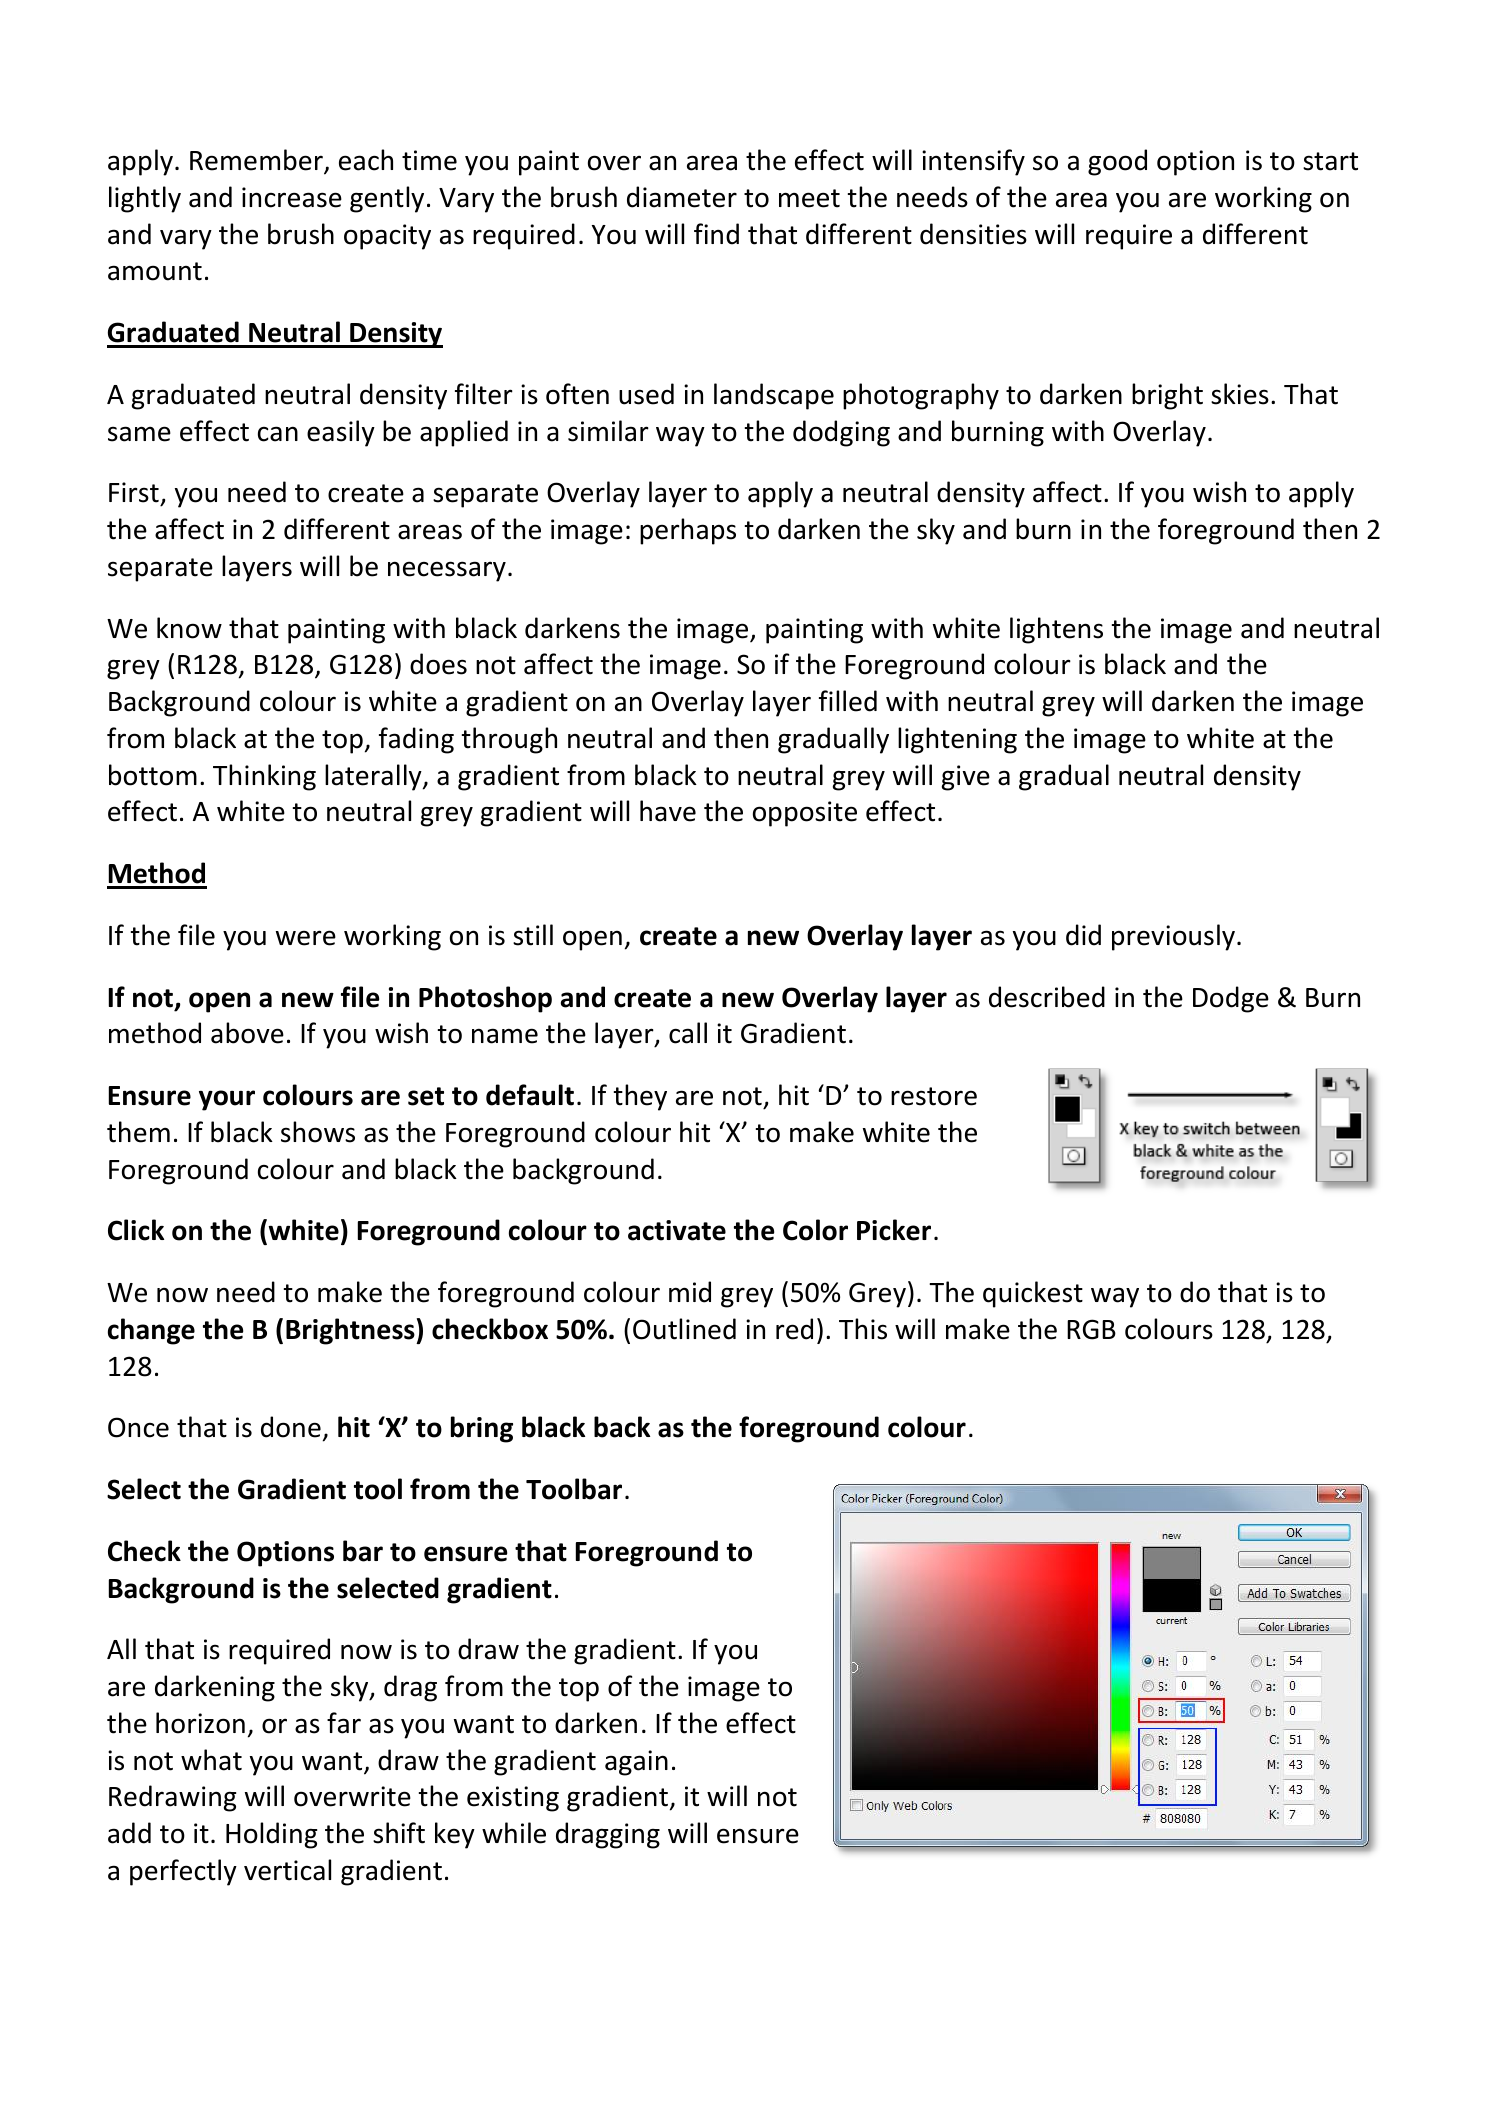 The image size is (1492, 2110). Describe the element at coordinates (636, 1763) in the screenshot. I see `again` at that location.
